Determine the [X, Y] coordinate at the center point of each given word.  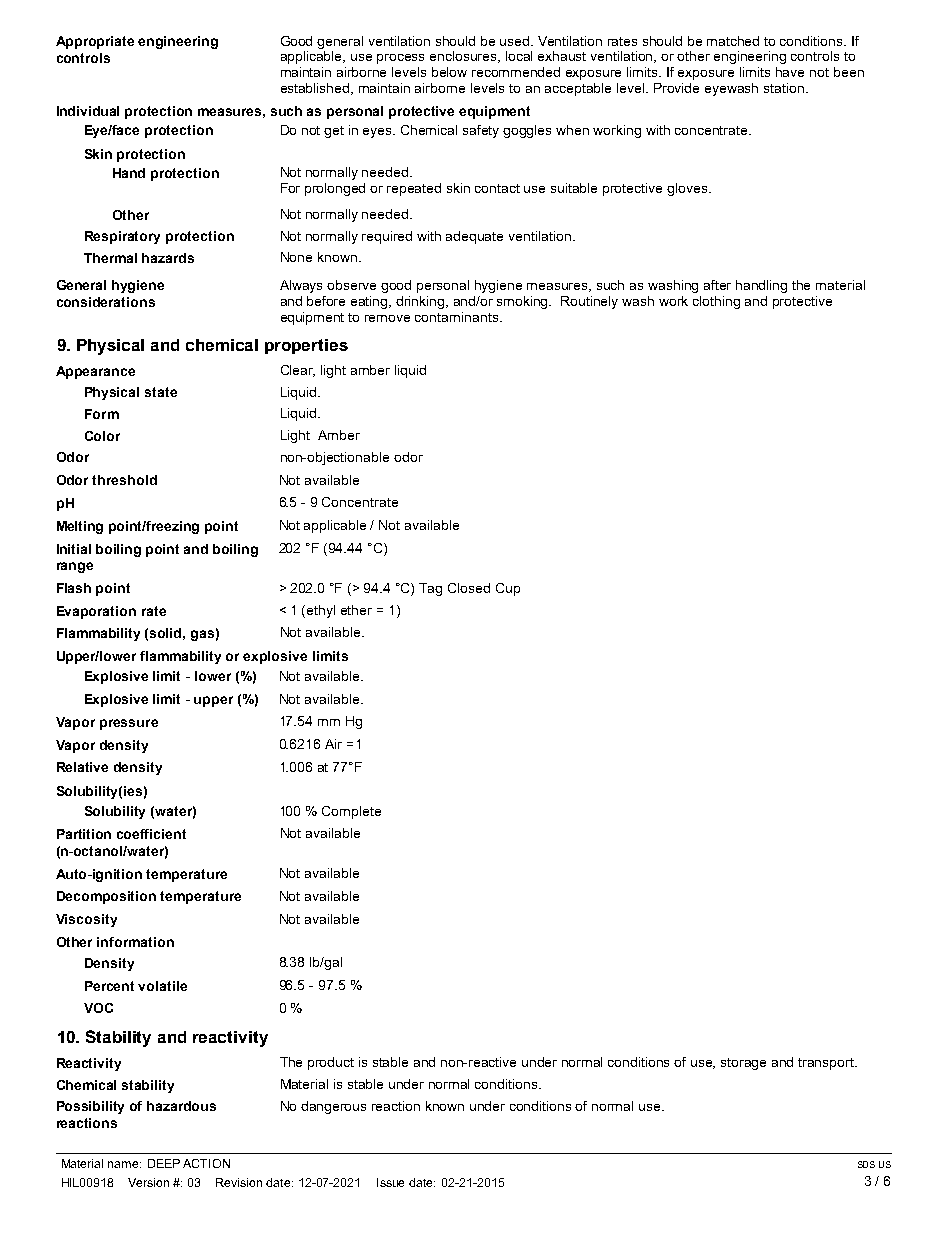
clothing [716, 302]
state [161, 392]
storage [743, 1064]
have [790, 72]
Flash [74, 588]
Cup [508, 589]
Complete [351, 812]
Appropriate [95, 42]
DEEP [164, 1163]
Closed [469, 588]
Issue [390, 1182]
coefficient [151, 834]
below [449, 72]
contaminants [458, 317]
